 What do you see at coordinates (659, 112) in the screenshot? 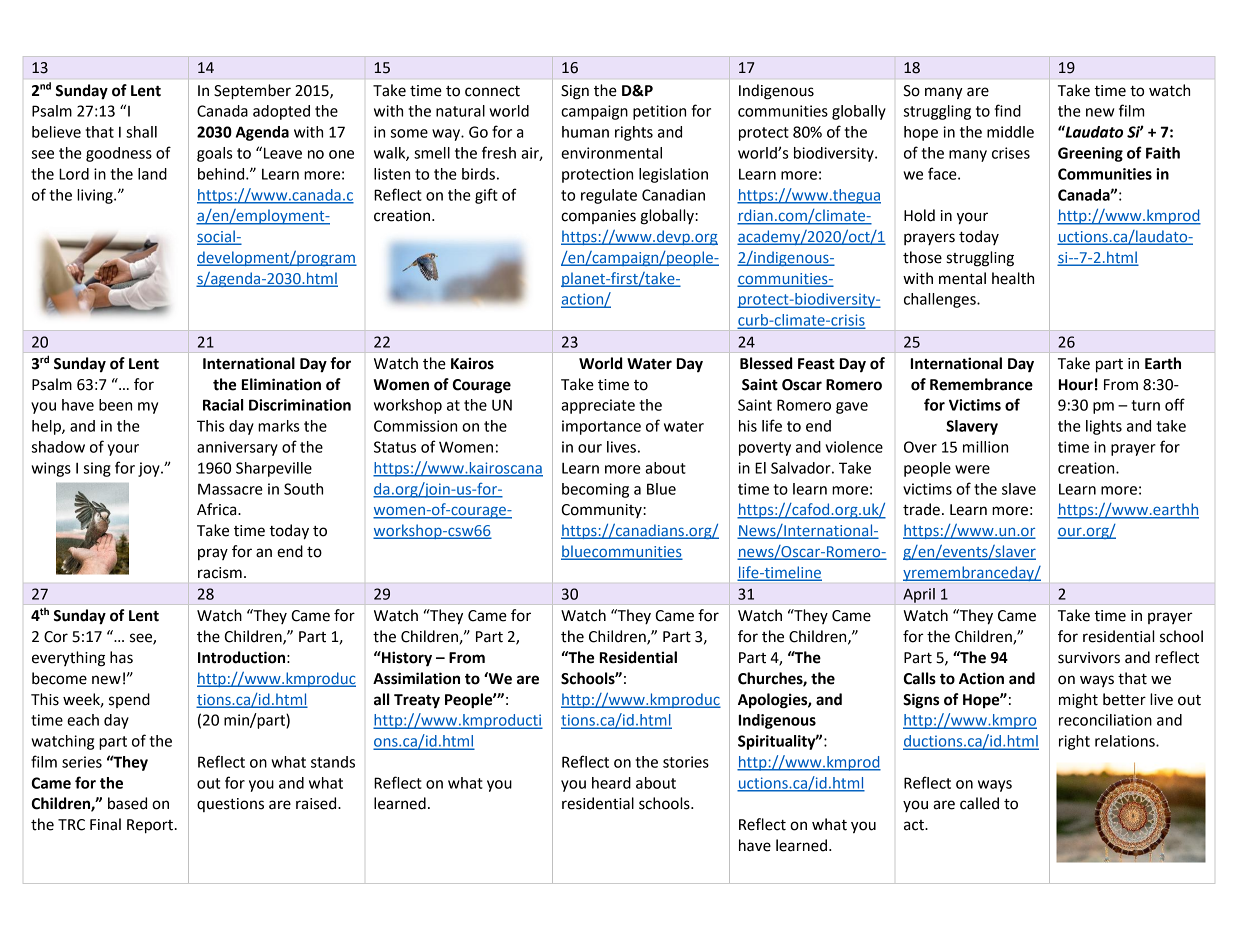
I see `petition` at bounding box center [659, 112].
